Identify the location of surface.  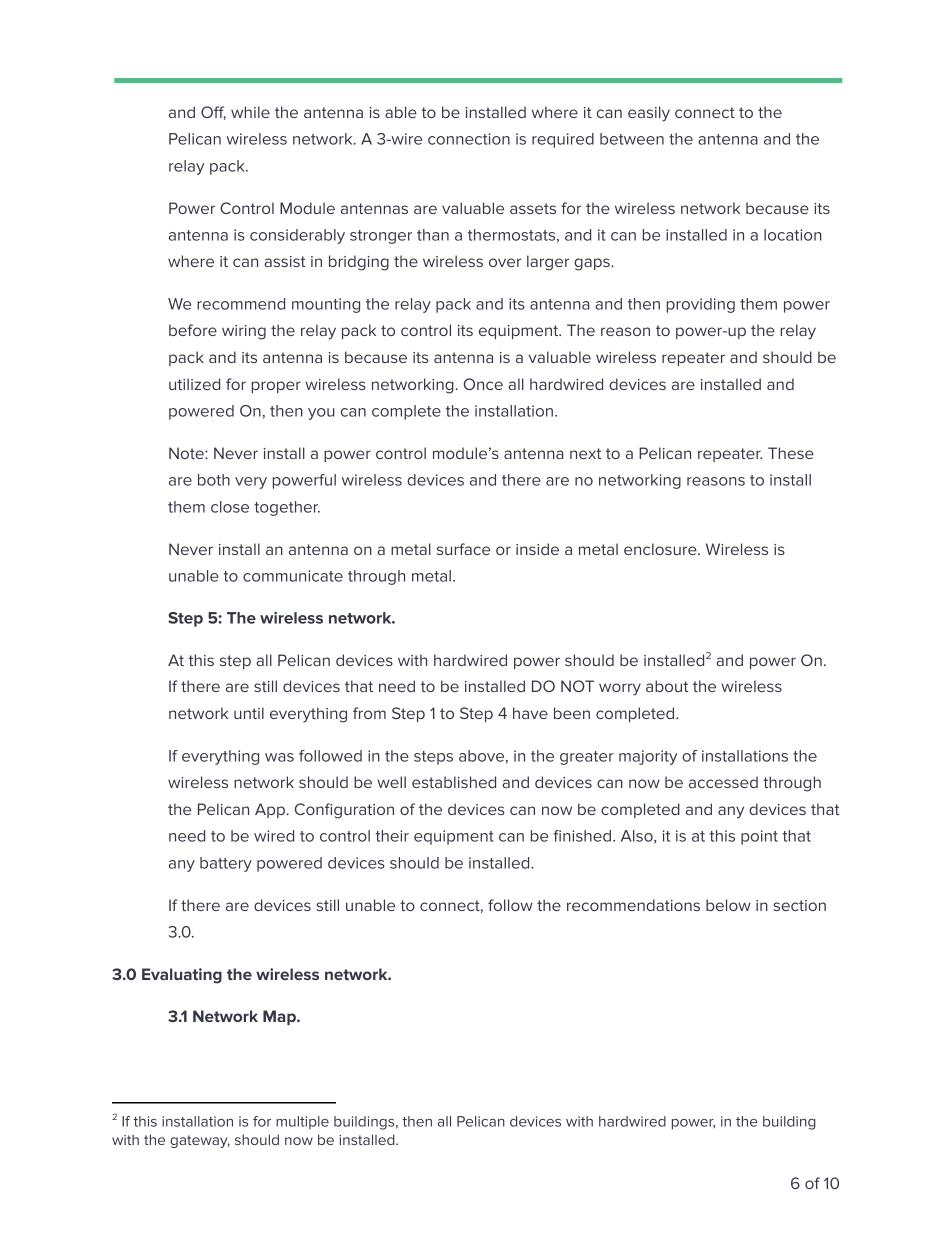
(463, 549).
